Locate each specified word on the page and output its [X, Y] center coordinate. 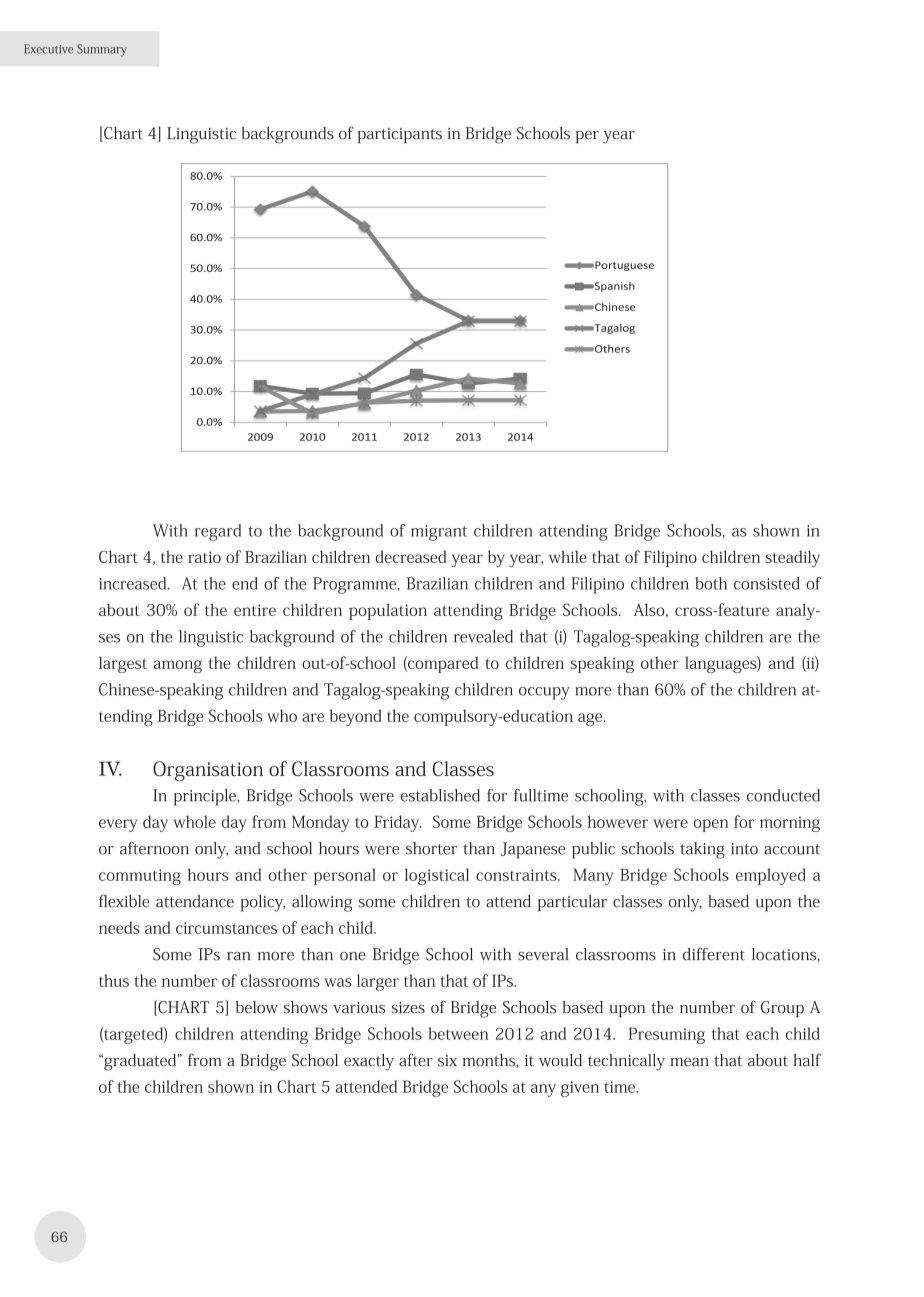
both [711, 583]
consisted [767, 583]
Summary [102, 50]
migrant [439, 533]
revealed [483, 636]
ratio [204, 557]
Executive [48, 49]
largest [123, 664]
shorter [431, 848]
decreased [410, 556]
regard [218, 532]
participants [400, 135]
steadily [792, 558]
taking [702, 850]
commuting [140, 877]
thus [114, 980]
